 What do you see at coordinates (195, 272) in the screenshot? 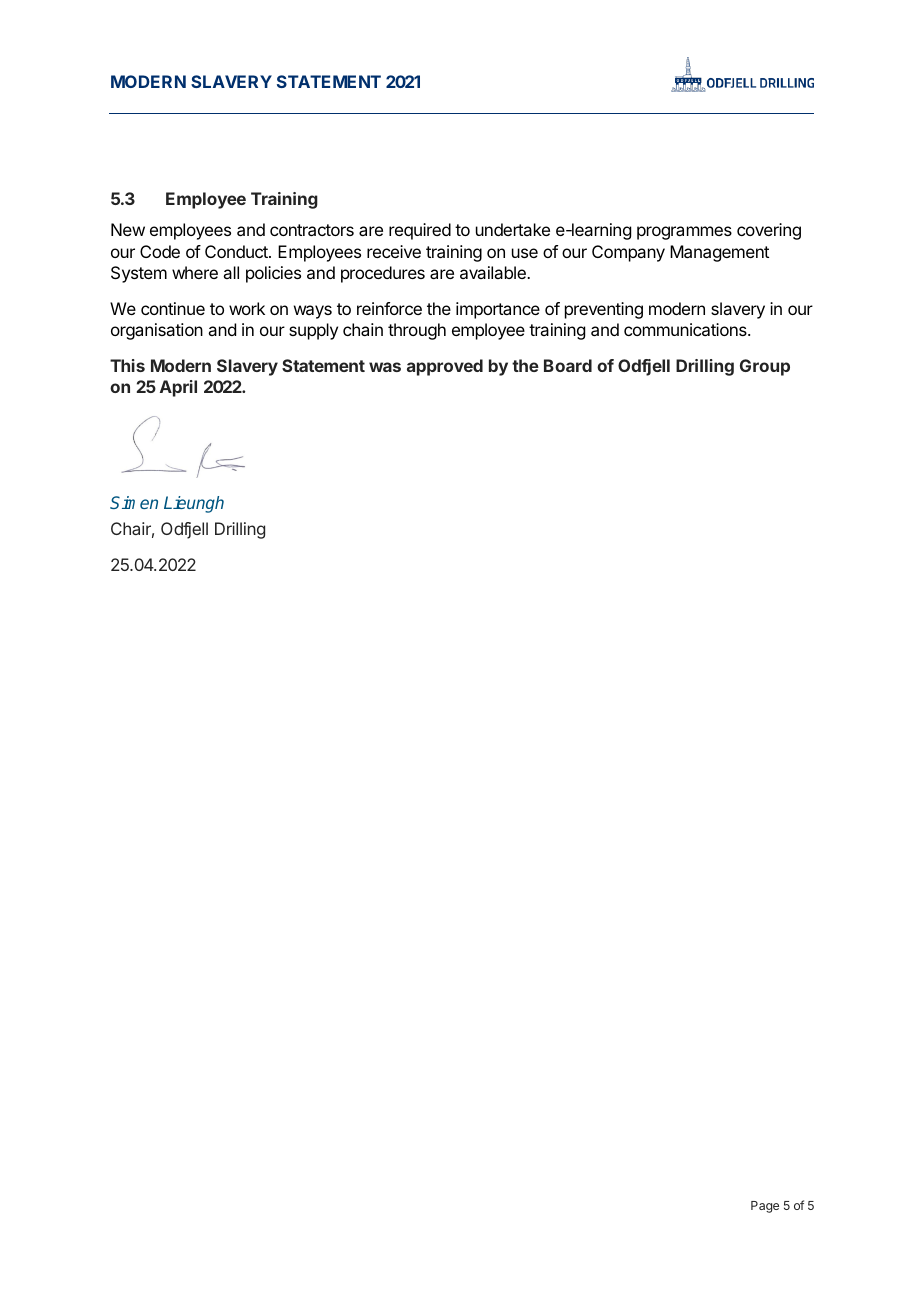
I see `where` at bounding box center [195, 272].
